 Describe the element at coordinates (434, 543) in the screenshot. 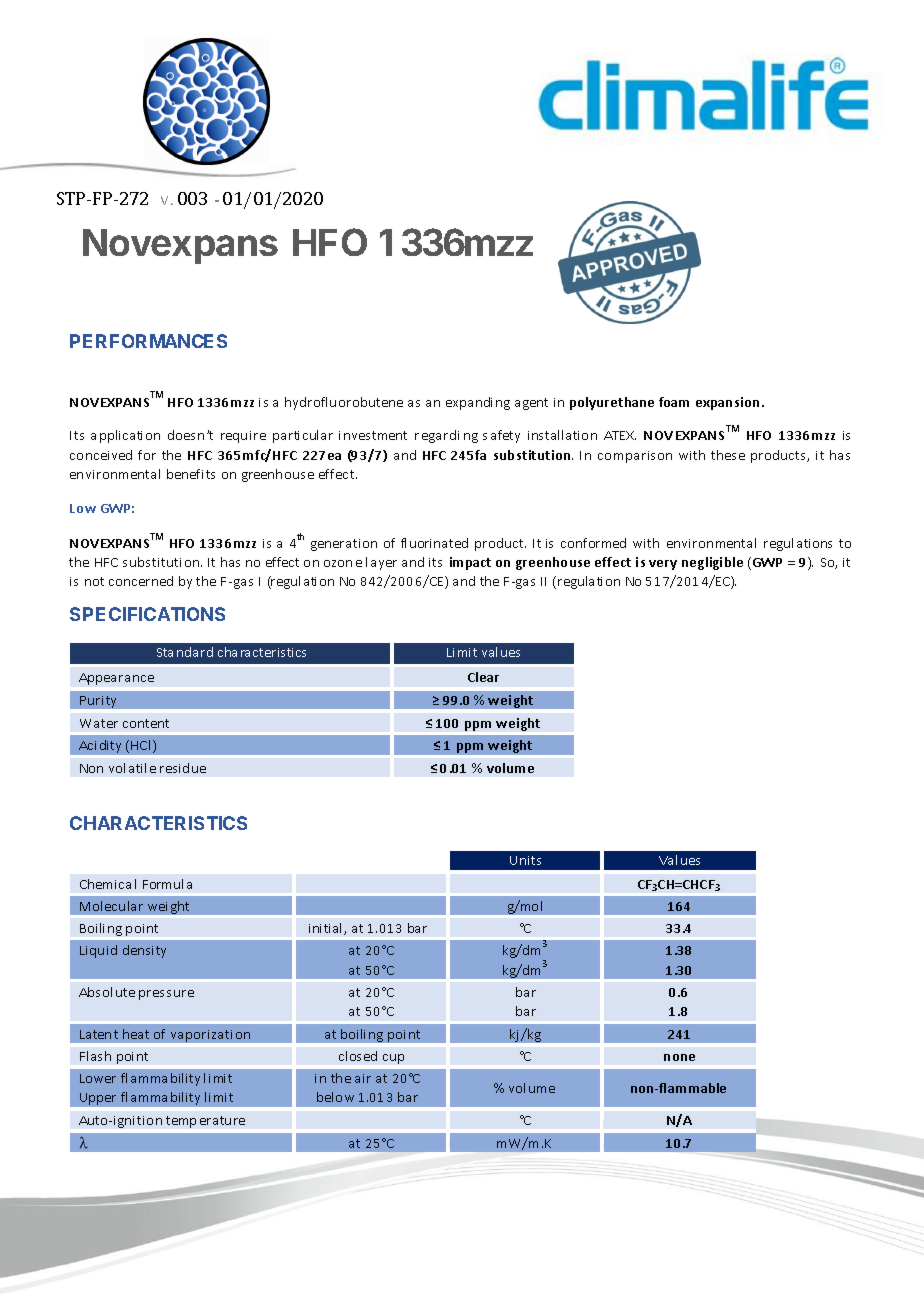

I see `fluorinated` at that location.
